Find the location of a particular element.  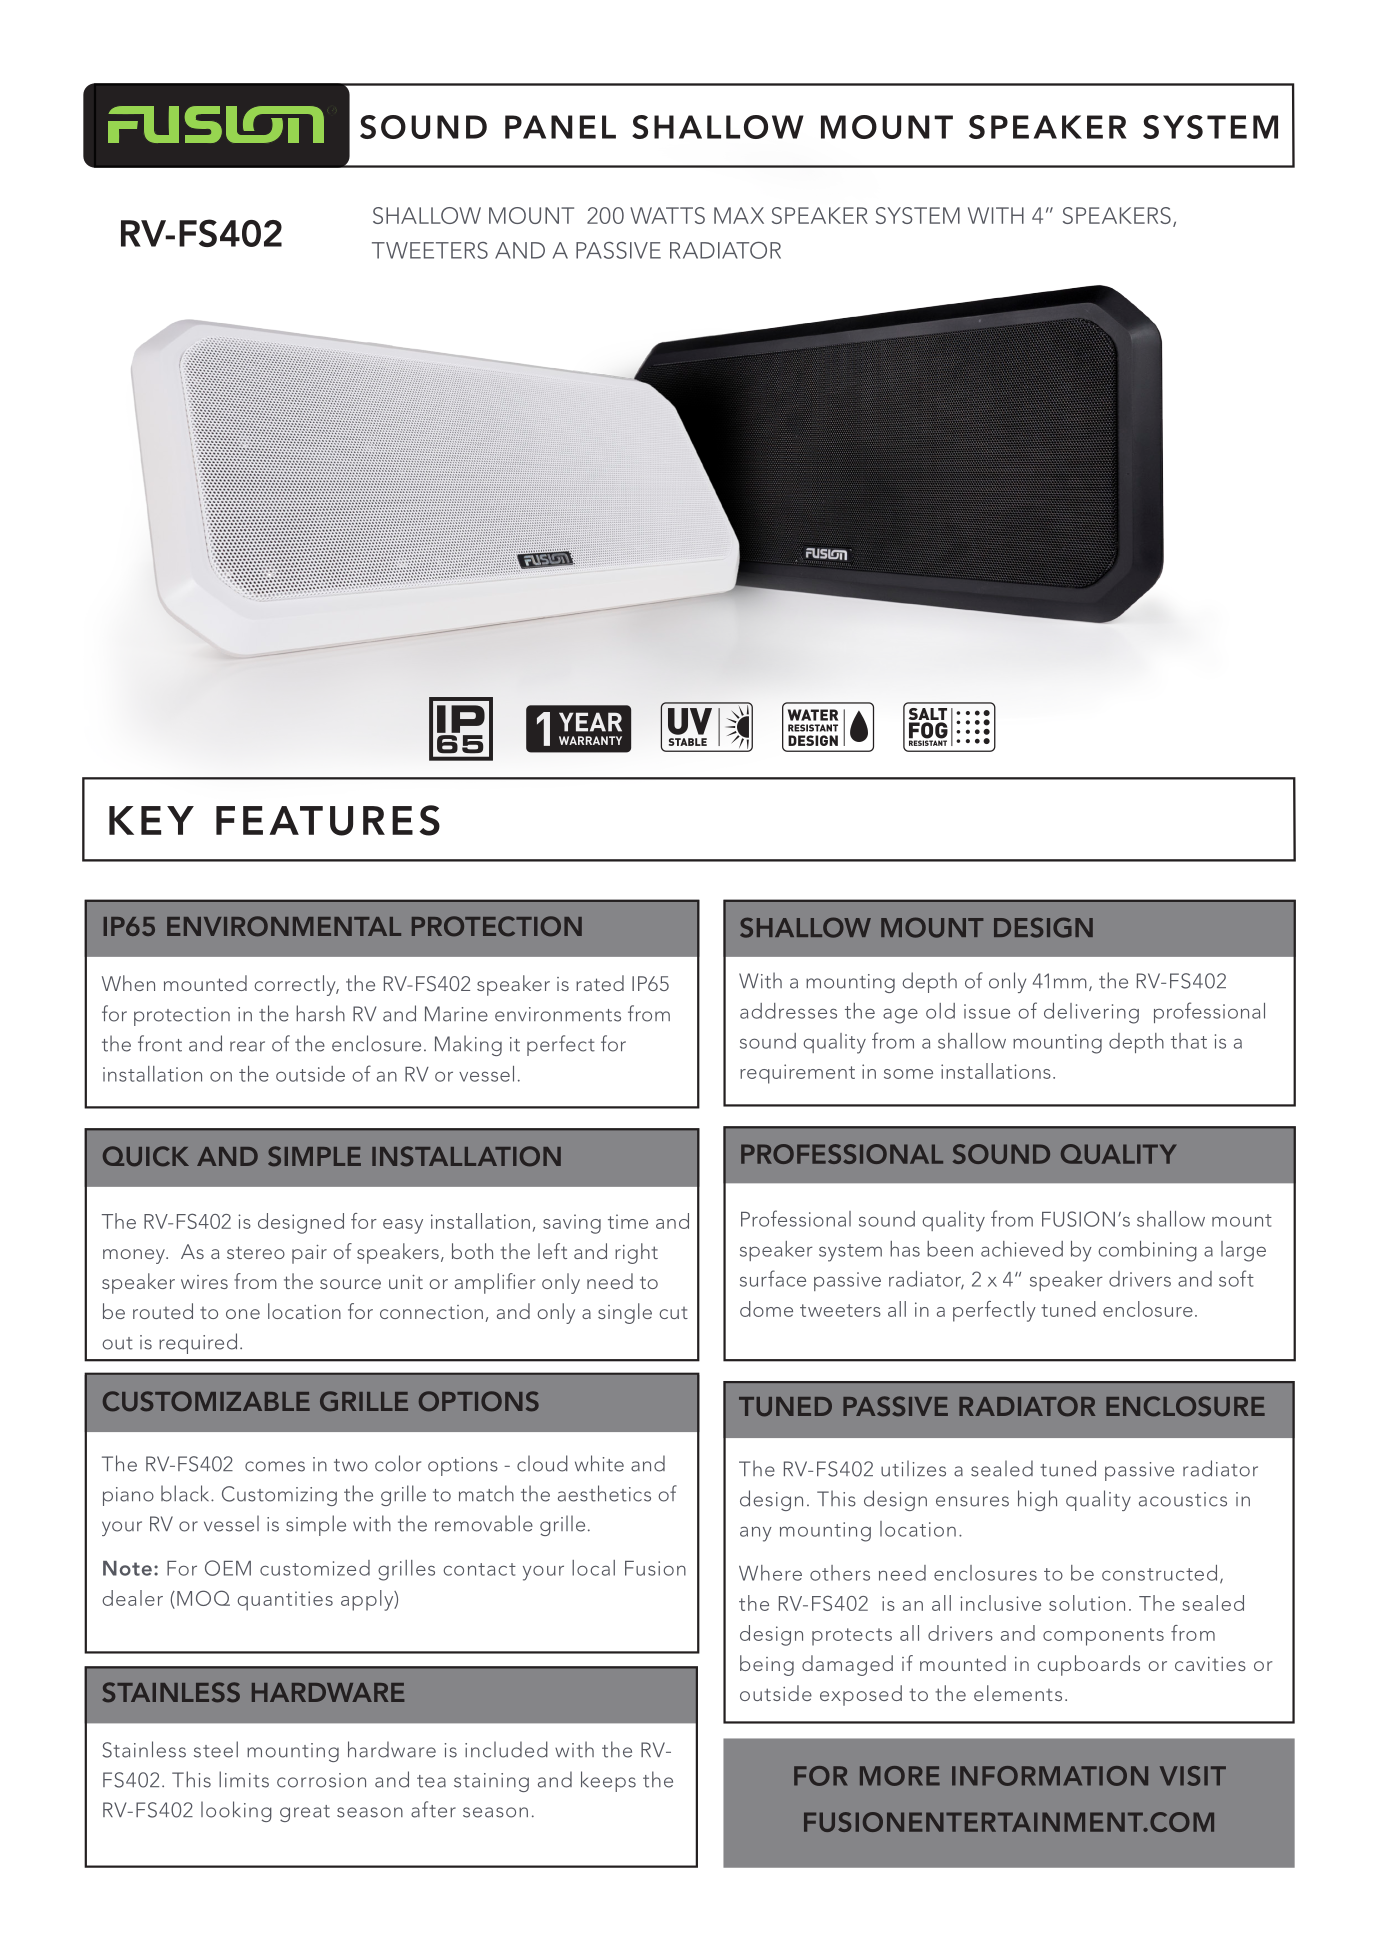

MAX is located at coordinates (739, 215).
